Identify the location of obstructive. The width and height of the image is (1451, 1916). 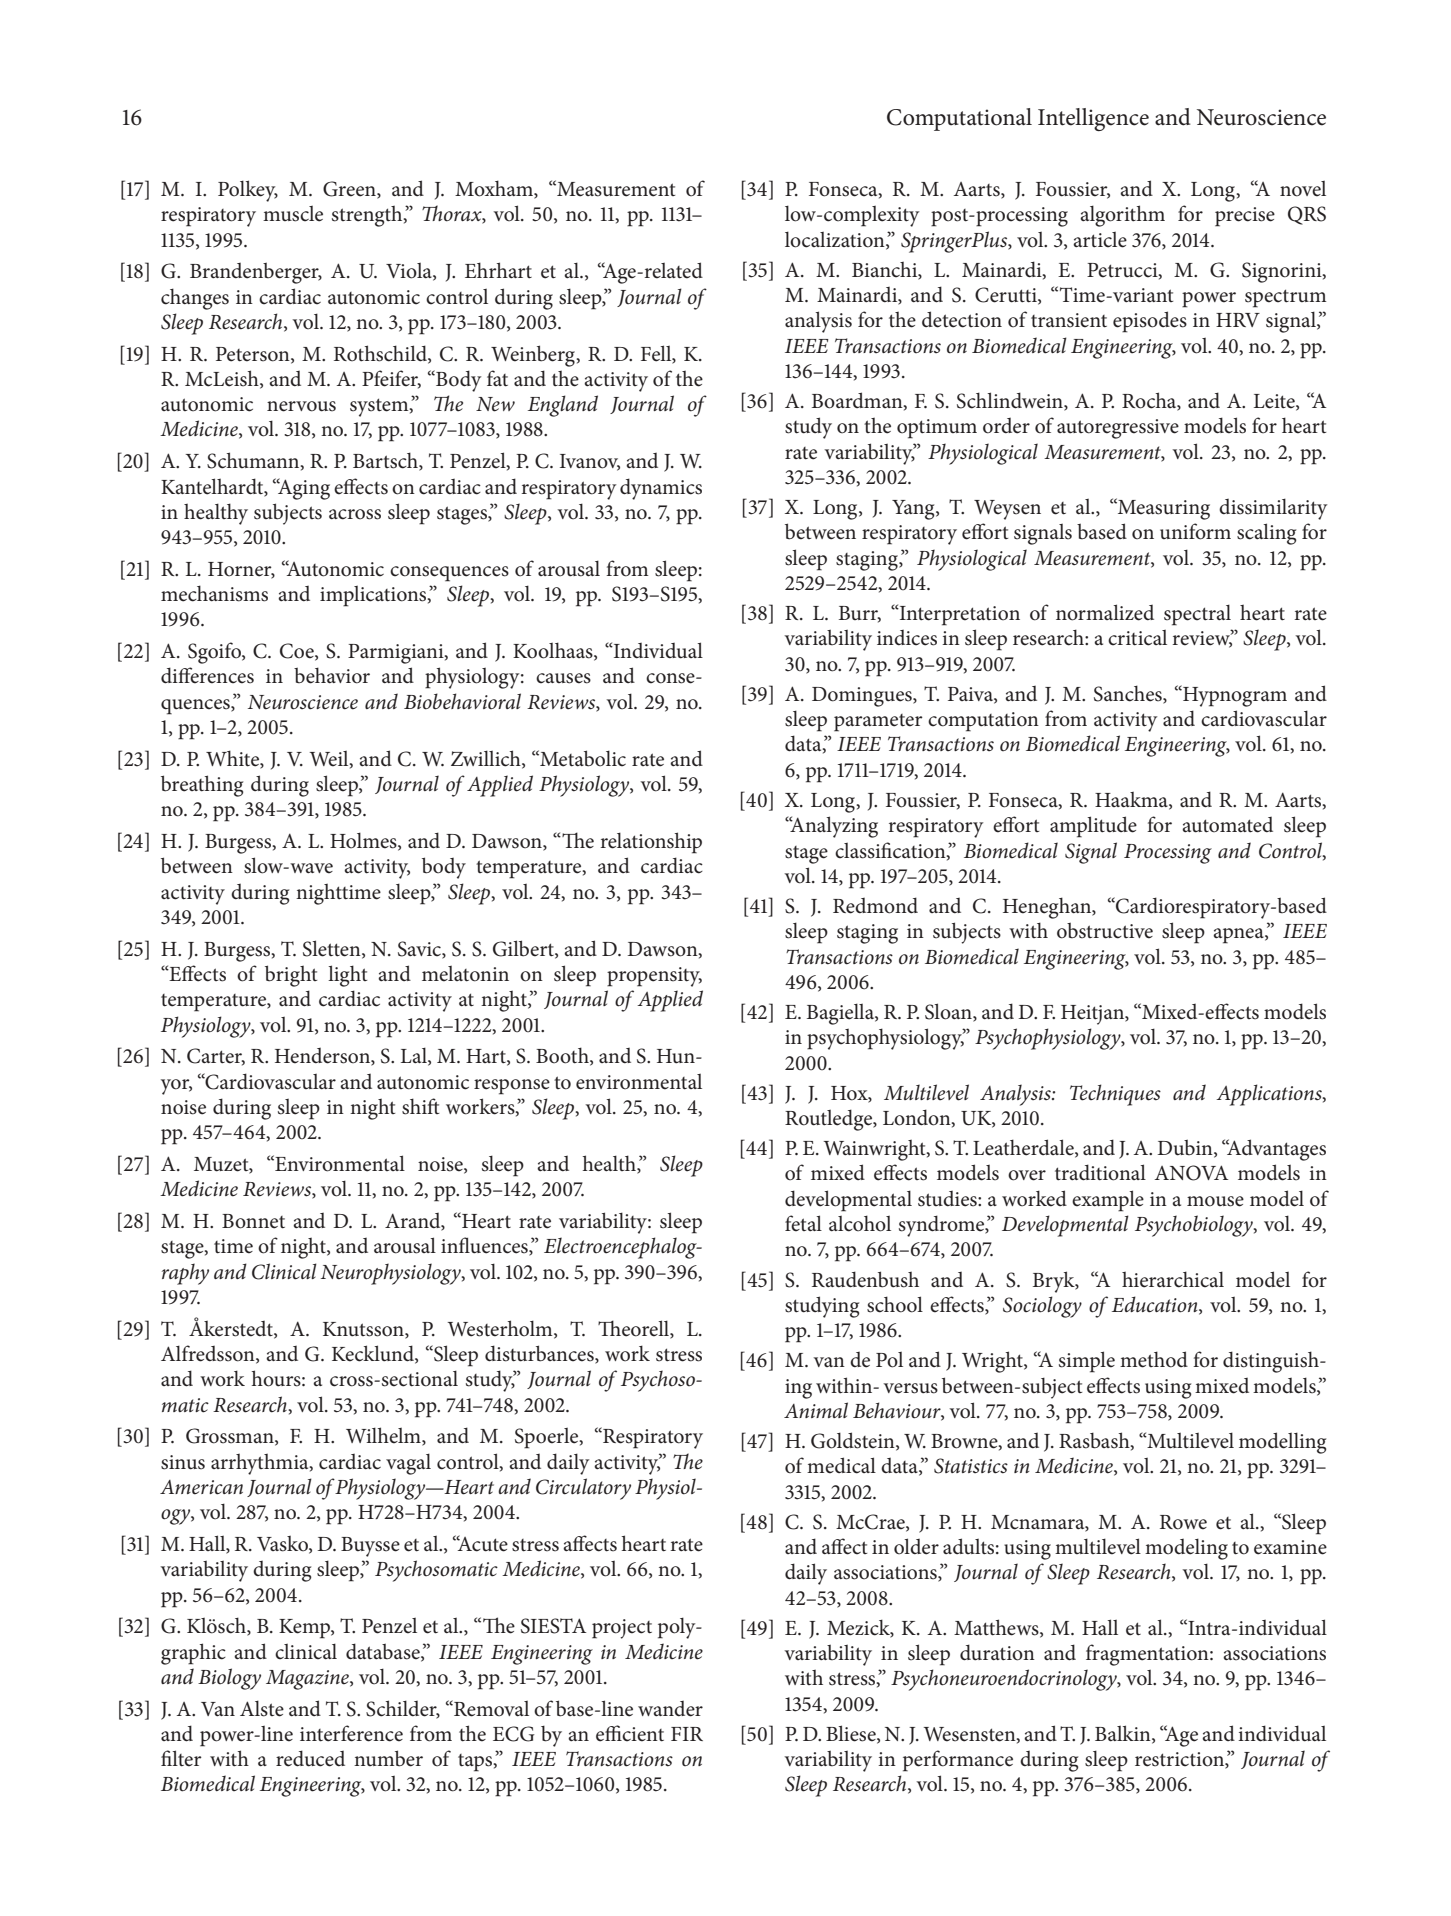
(1105, 930).
